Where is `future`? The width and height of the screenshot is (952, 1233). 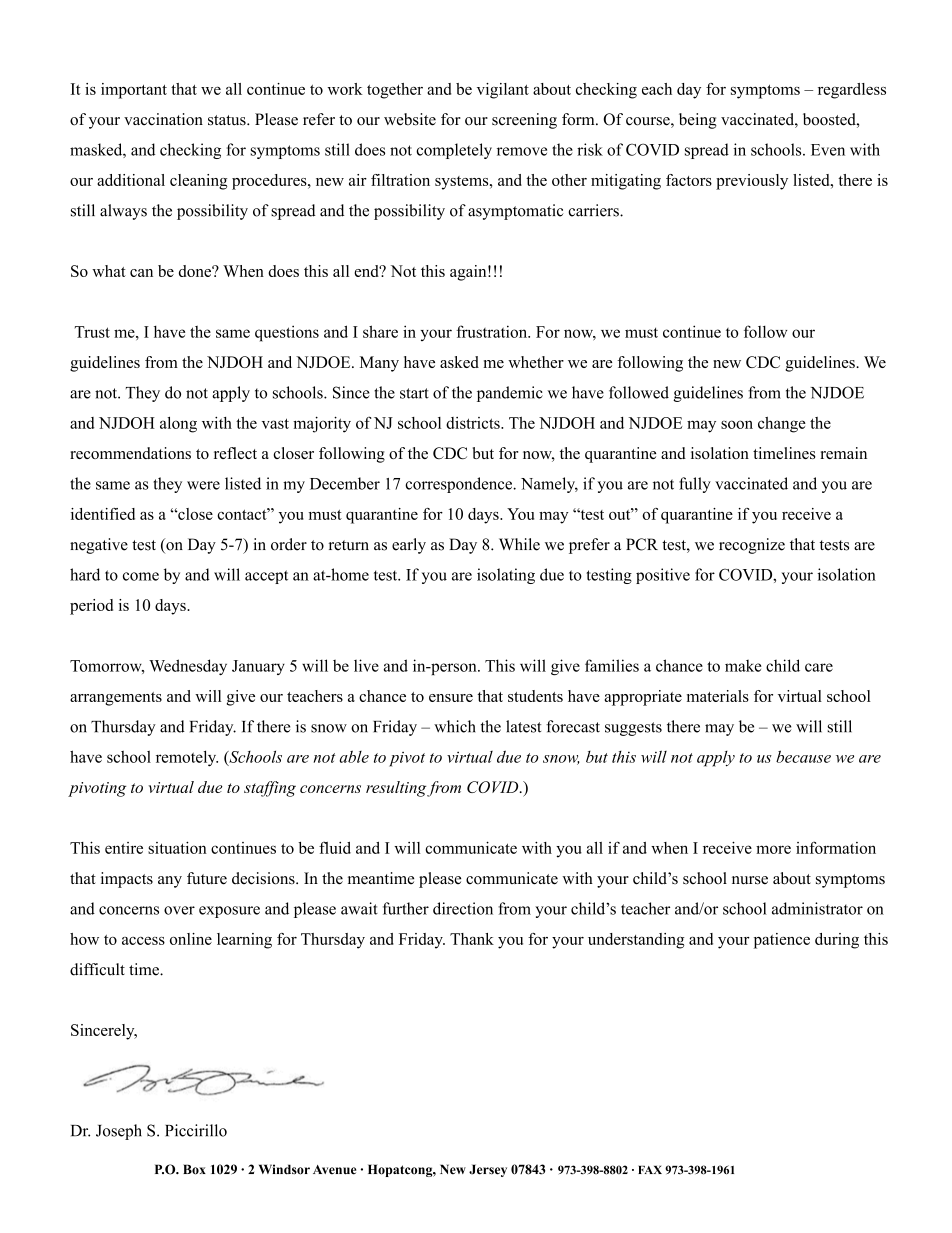 future is located at coordinates (207, 878).
